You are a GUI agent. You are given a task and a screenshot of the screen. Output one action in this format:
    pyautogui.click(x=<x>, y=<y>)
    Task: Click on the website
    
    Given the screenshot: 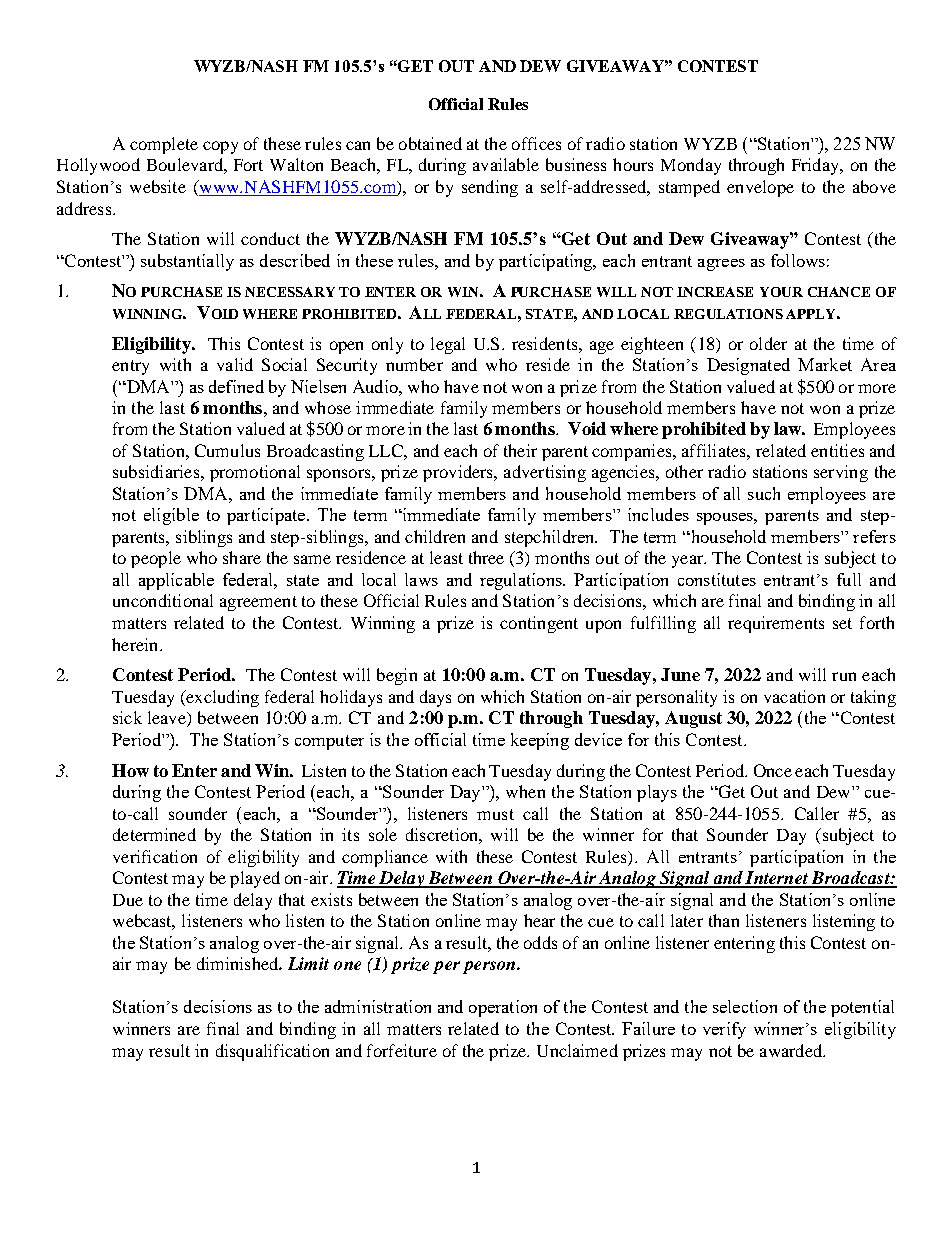 What is the action you would take?
    pyautogui.click(x=158, y=186)
